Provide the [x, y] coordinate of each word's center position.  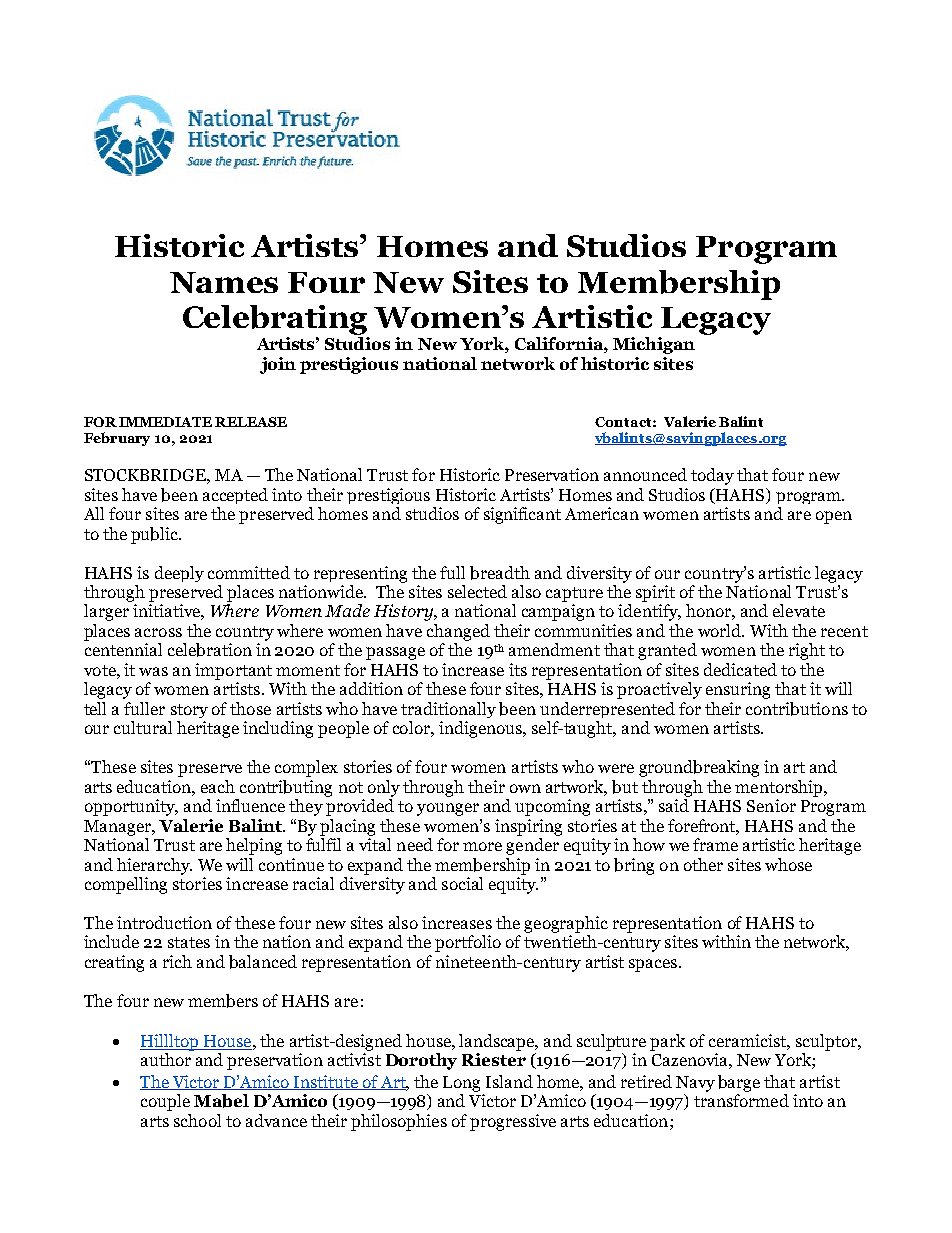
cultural [143, 727]
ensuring [738, 690]
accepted [235, 496]
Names [224, 282]
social [462, 883]
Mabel [221, 1101]
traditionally [448, 710]
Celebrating [275, 320]
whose [788, 864]
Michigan [654, 345]
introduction [164, 922]
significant [522, 515]
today [712, 476]
